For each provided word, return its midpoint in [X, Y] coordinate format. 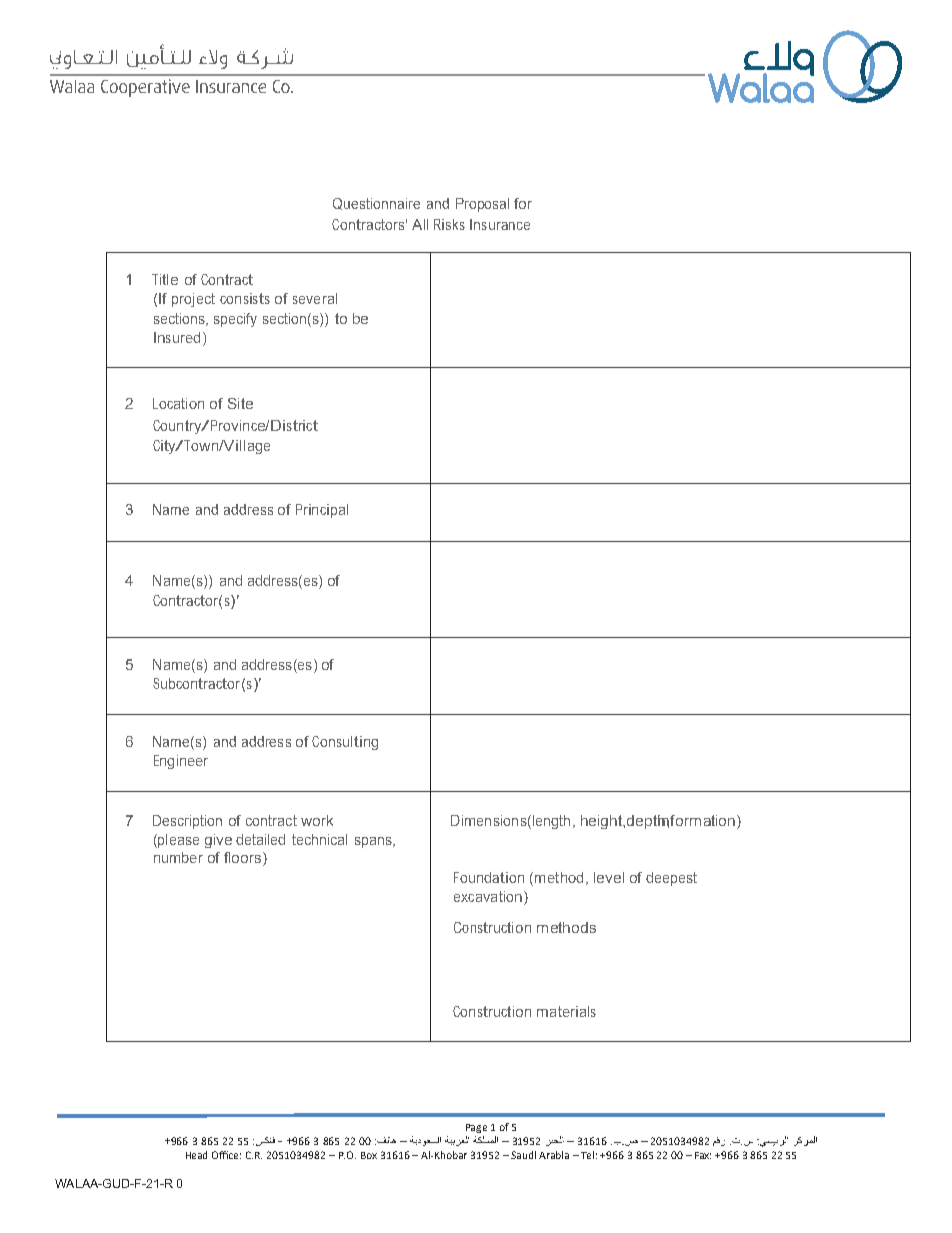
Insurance [500, 224]
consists [245, 298]
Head [196, 1155]
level [609, 877]
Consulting [345, 743]
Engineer [181, 762]
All [420, 224]
